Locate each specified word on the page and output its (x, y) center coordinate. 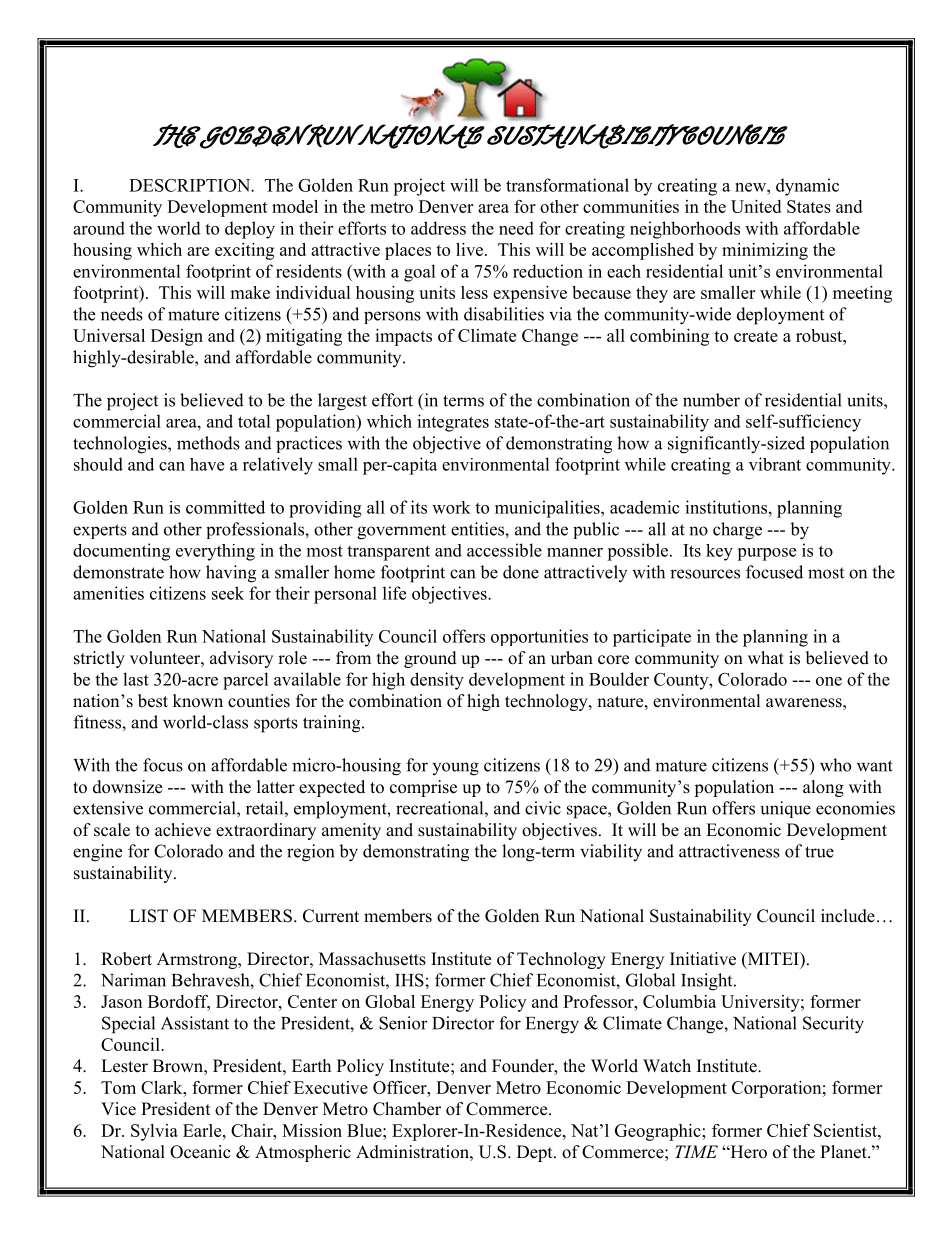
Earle (203, 1130)
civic (543, 808)
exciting (244, 251)
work (451, 507)
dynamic (807, 187)
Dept (536, 1153)
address (438, 228)
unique (786, 809)
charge (737, 531)
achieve (183, 830)
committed (225, 507)
